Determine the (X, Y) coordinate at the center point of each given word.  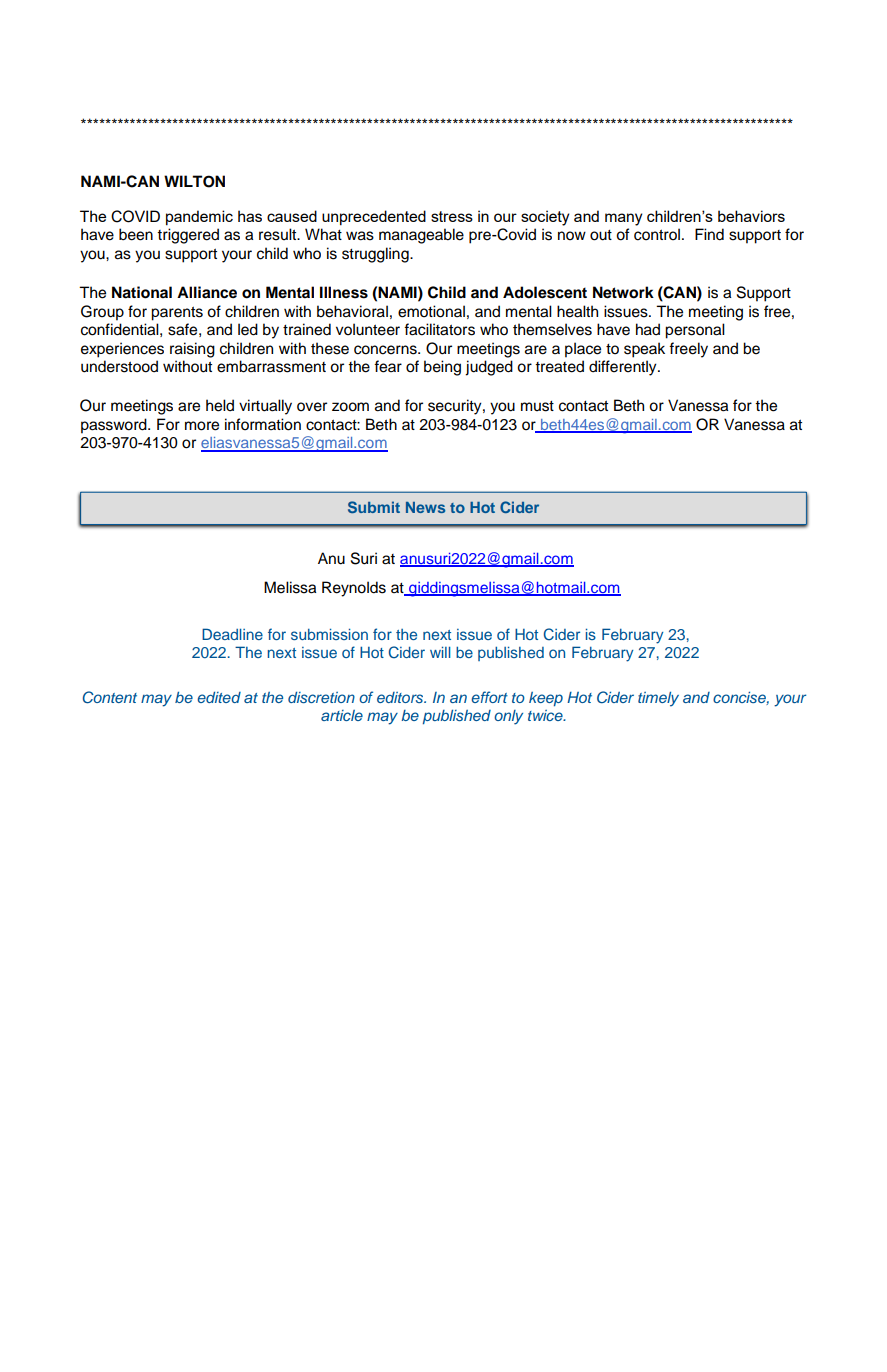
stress (452, 216)
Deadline (232, 634)
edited (219, 697)
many (623, 219)
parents (177, 313)
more (202, 426)
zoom (350, 407)
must (537, 406)
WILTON (194, 181)
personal (695, 331)
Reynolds (354, 589)
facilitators (439, 329)
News (425, 507)
